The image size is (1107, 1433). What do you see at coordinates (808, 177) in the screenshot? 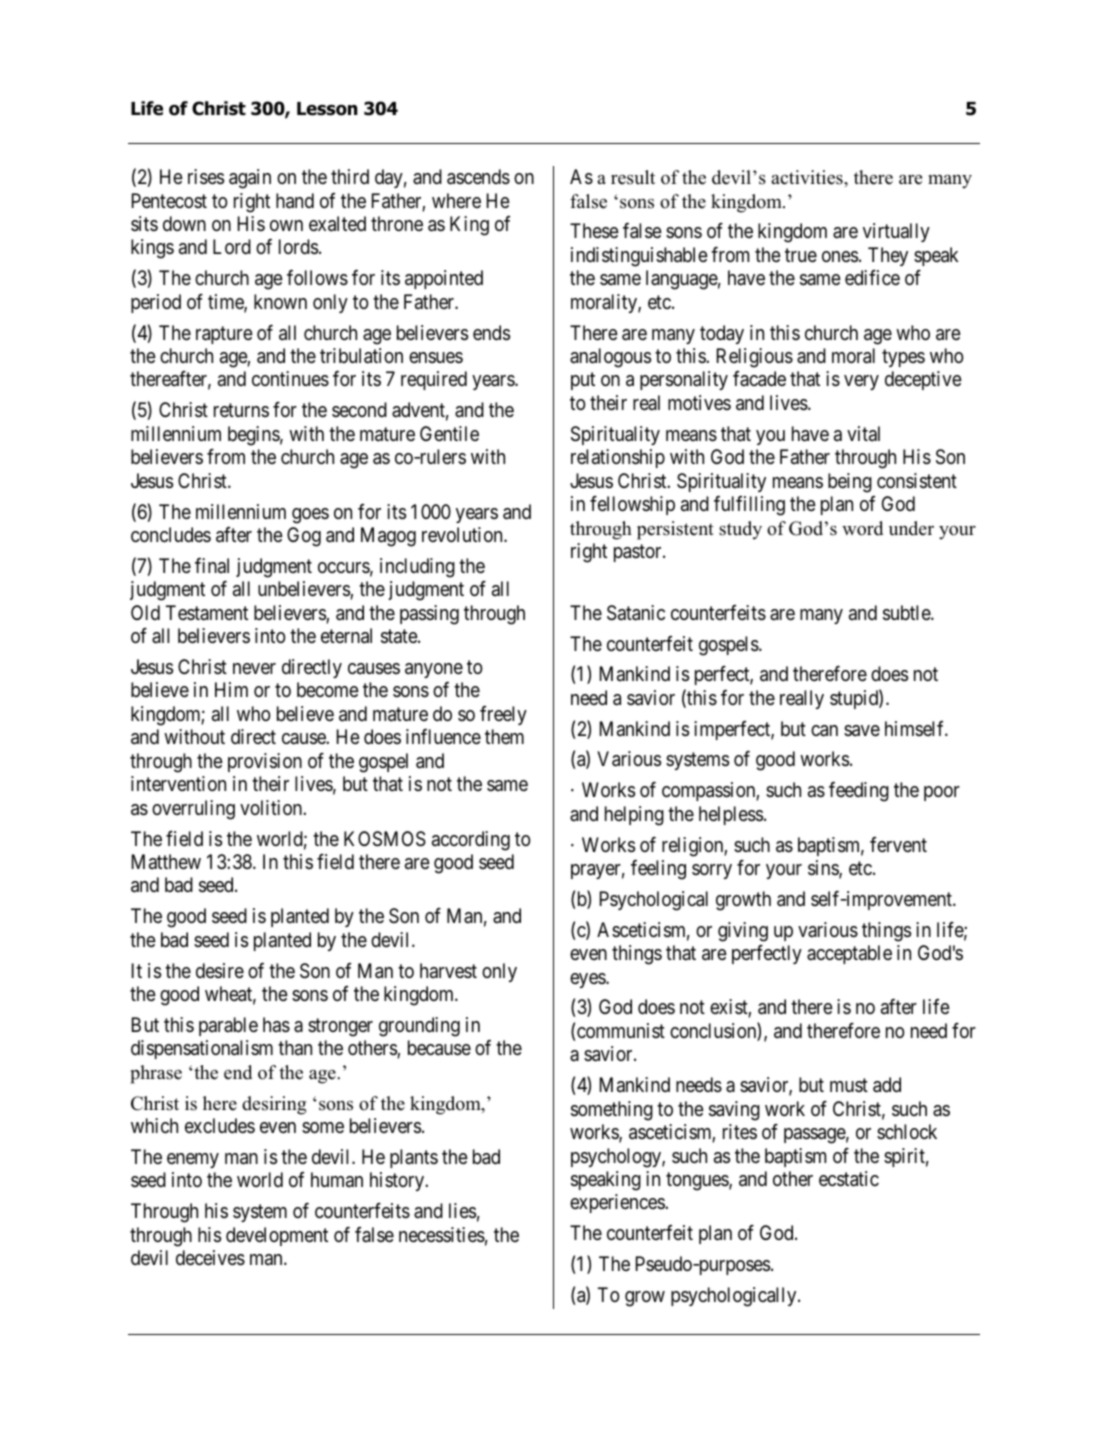
I see `activities` at bounding box center [808, 177].
